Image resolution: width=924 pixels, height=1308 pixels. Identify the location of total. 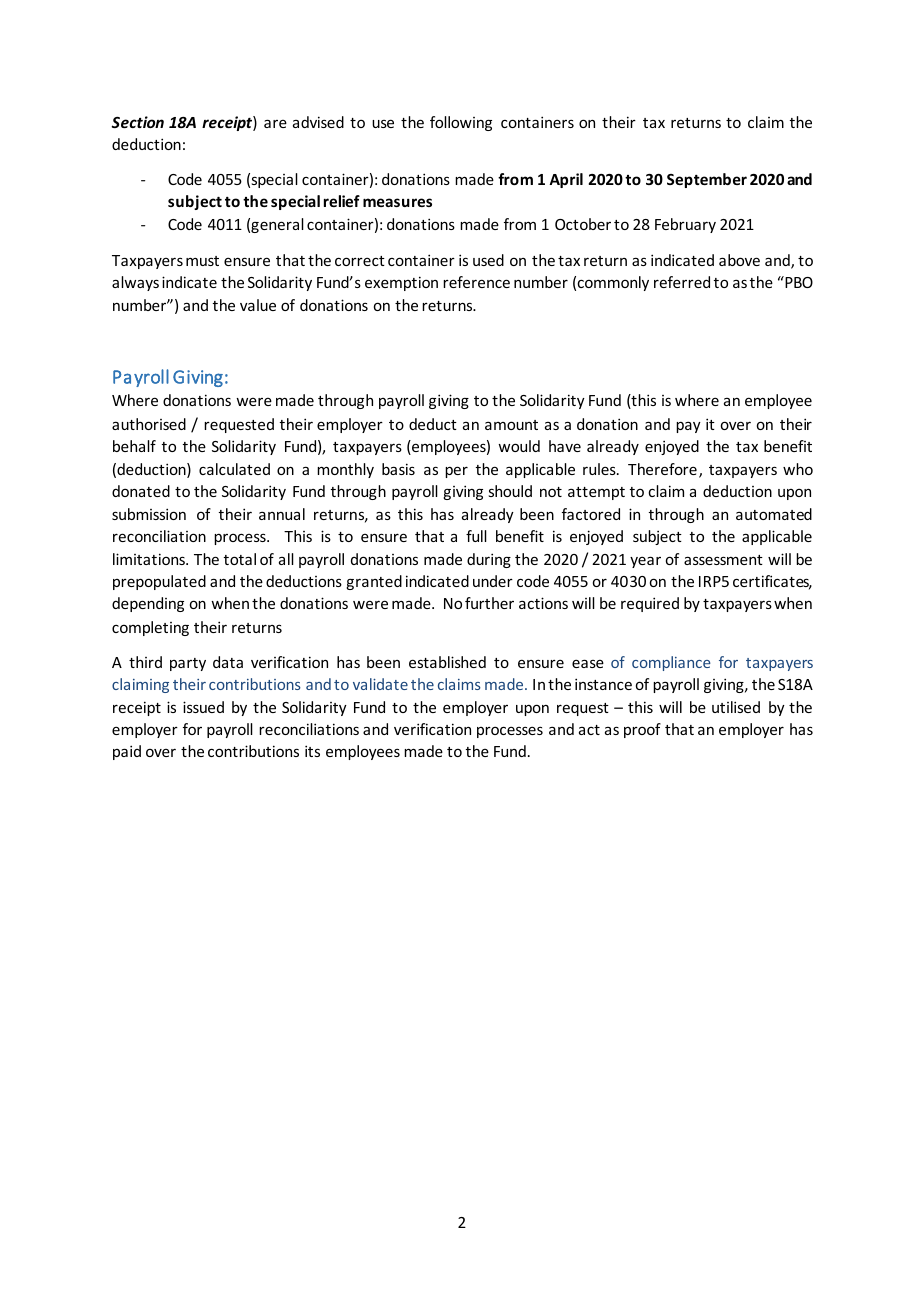
(240, 559).
